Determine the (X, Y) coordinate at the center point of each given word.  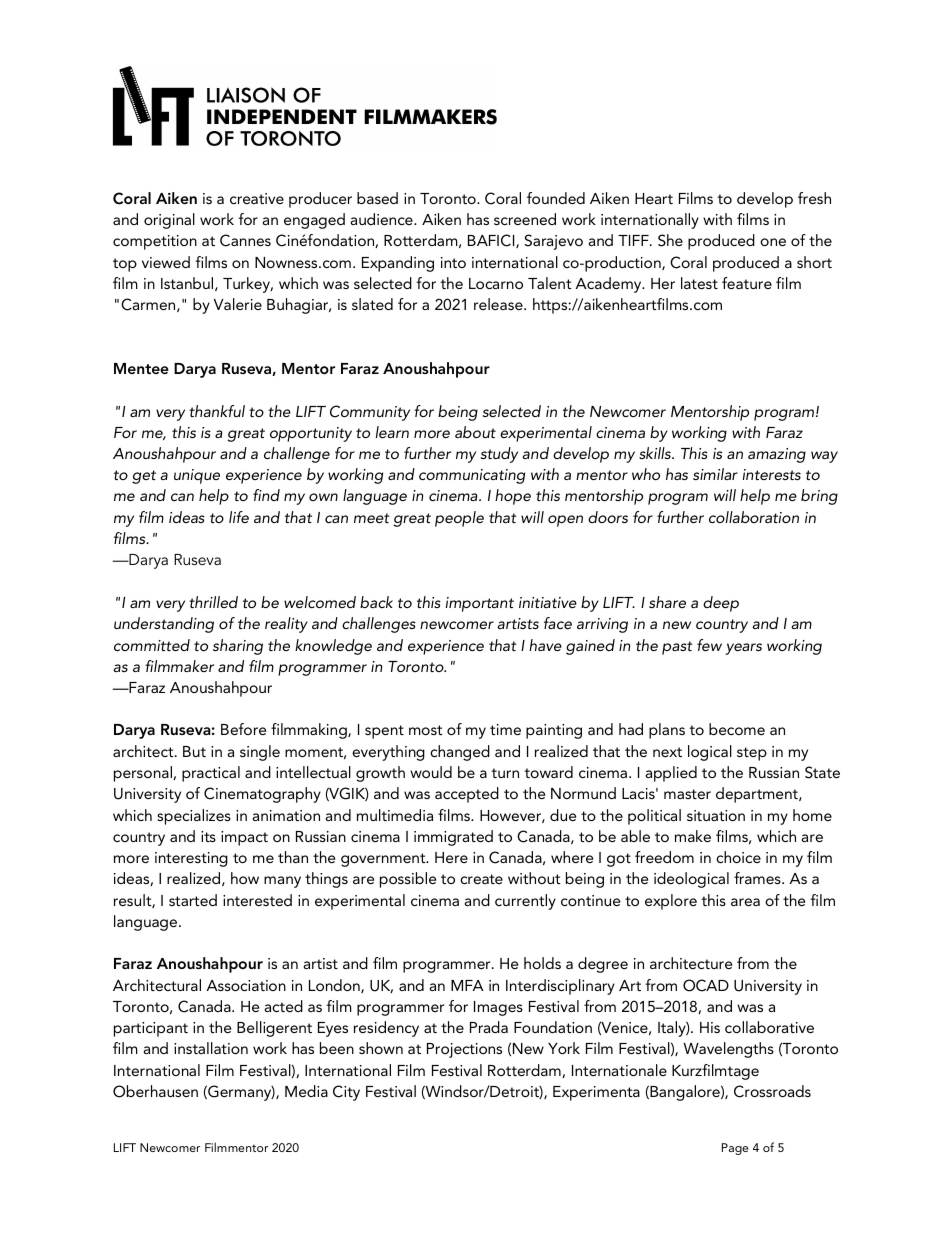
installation (211, 1048)
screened (525, 219)
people (459, 519)
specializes (194, 817)
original (169, 221)
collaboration (754, 517)
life (239, 517)
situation (716, 815)
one (773, 242)
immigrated (453, 838)
